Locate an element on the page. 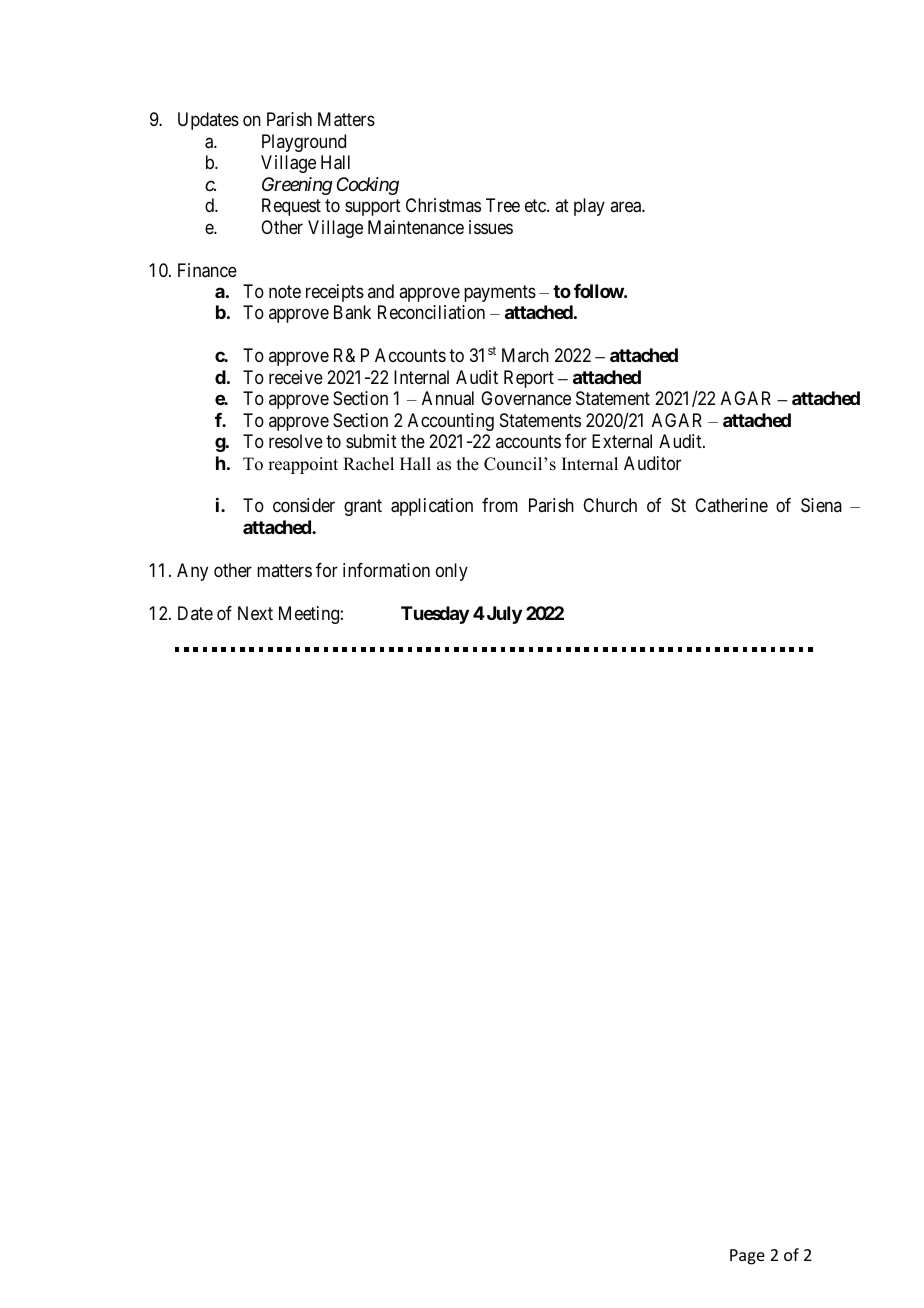 This image has height=1308, width=924. etc is located at coordinates (536, 205).
